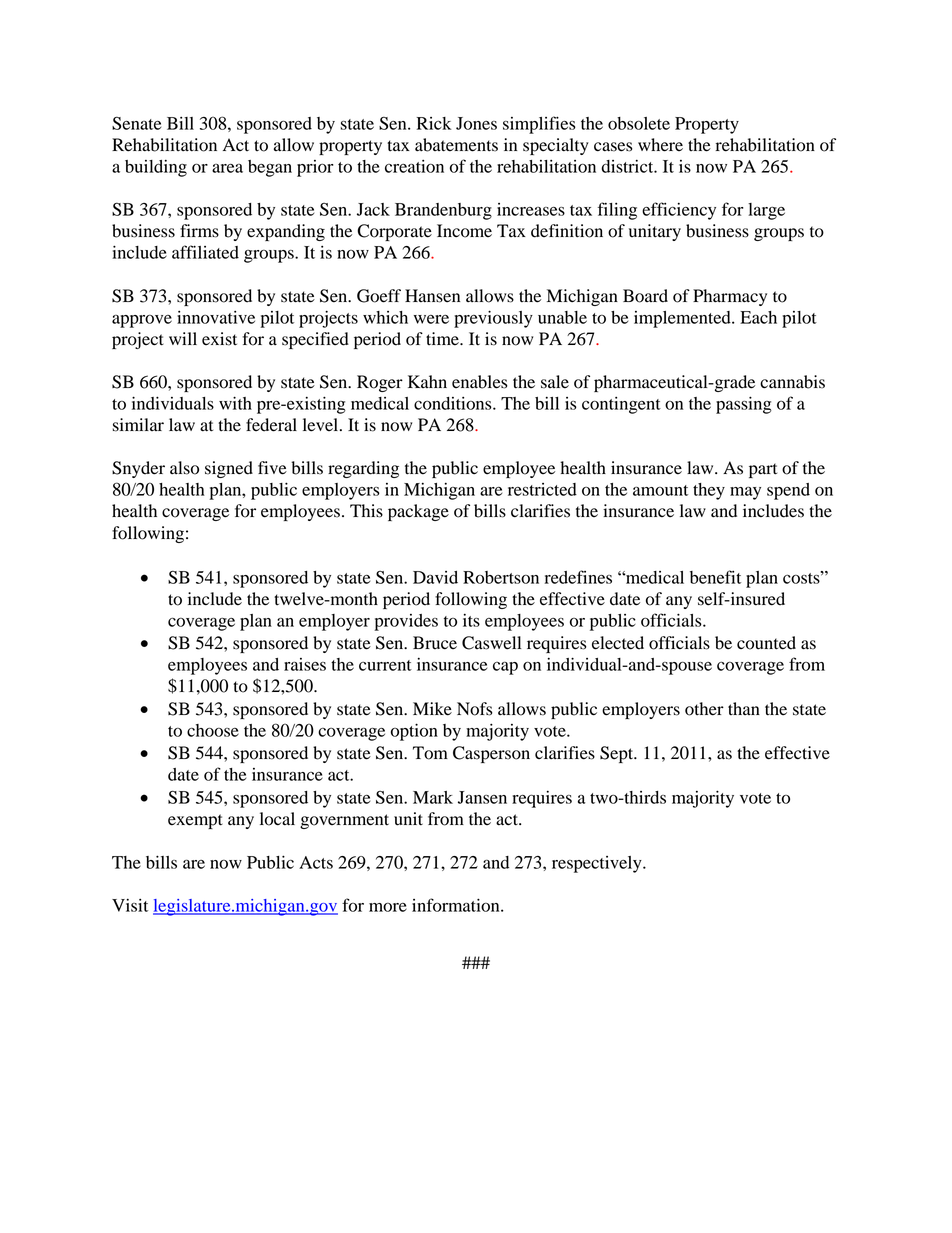 The height and width of the document is (1233, 952). Describe the element at coordinates (704, 709) in the document. I see `other` at that location.
